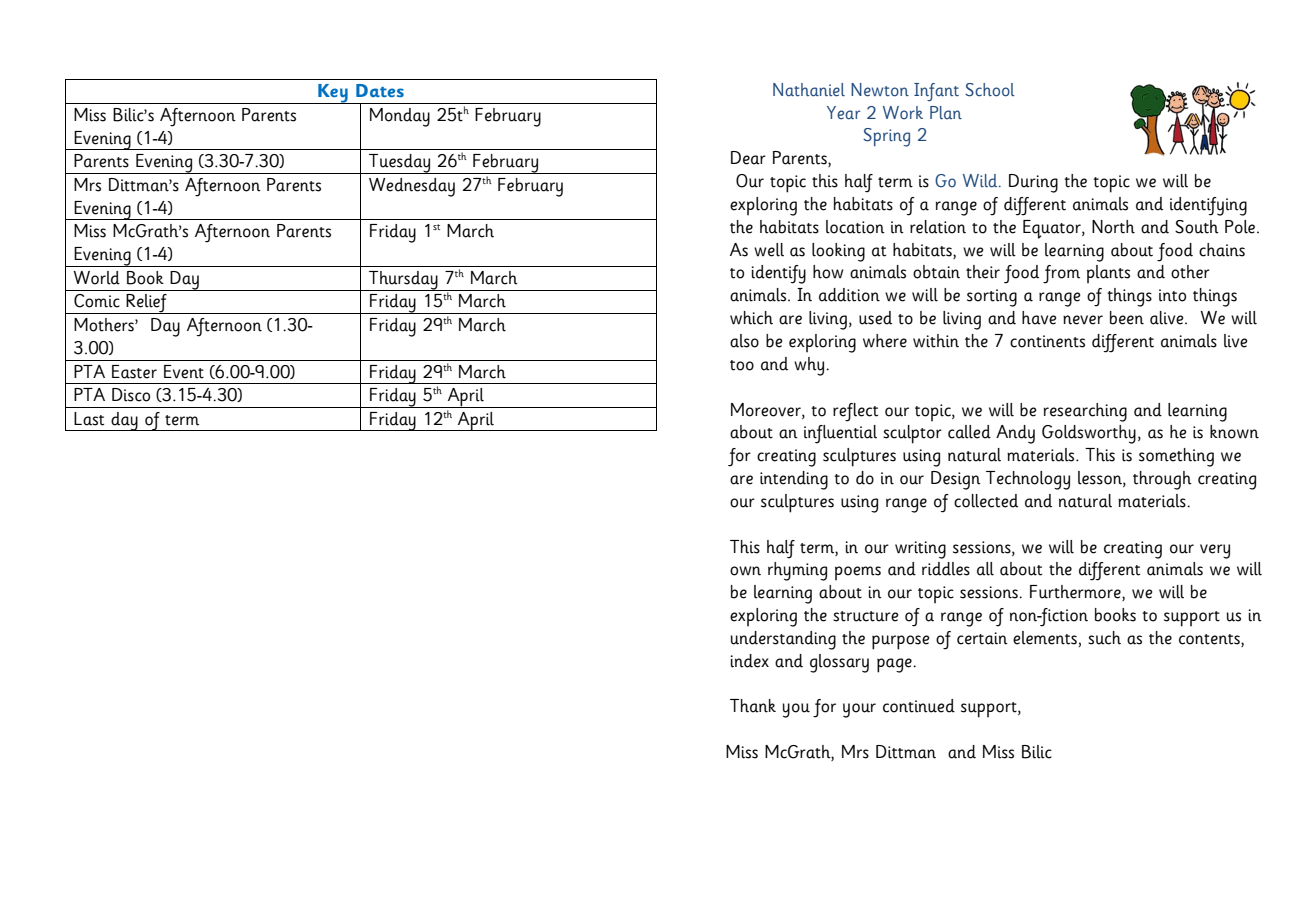 This image has width=1308, height=924. I want to click on researching, so click(1085, 412).
